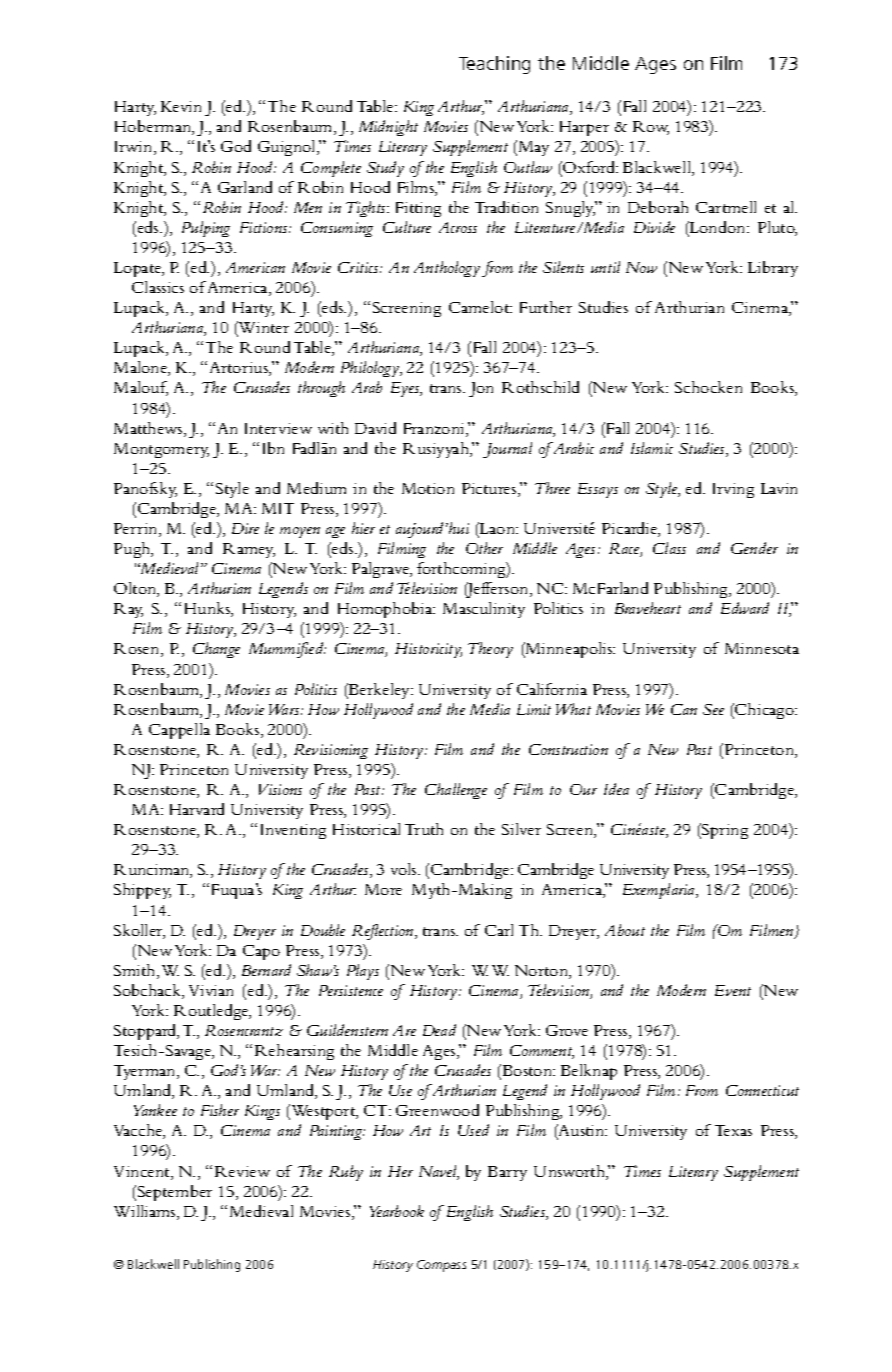 The width and height of the image is (892, 1372). I want to click on Kevin, so click(181, 106).
